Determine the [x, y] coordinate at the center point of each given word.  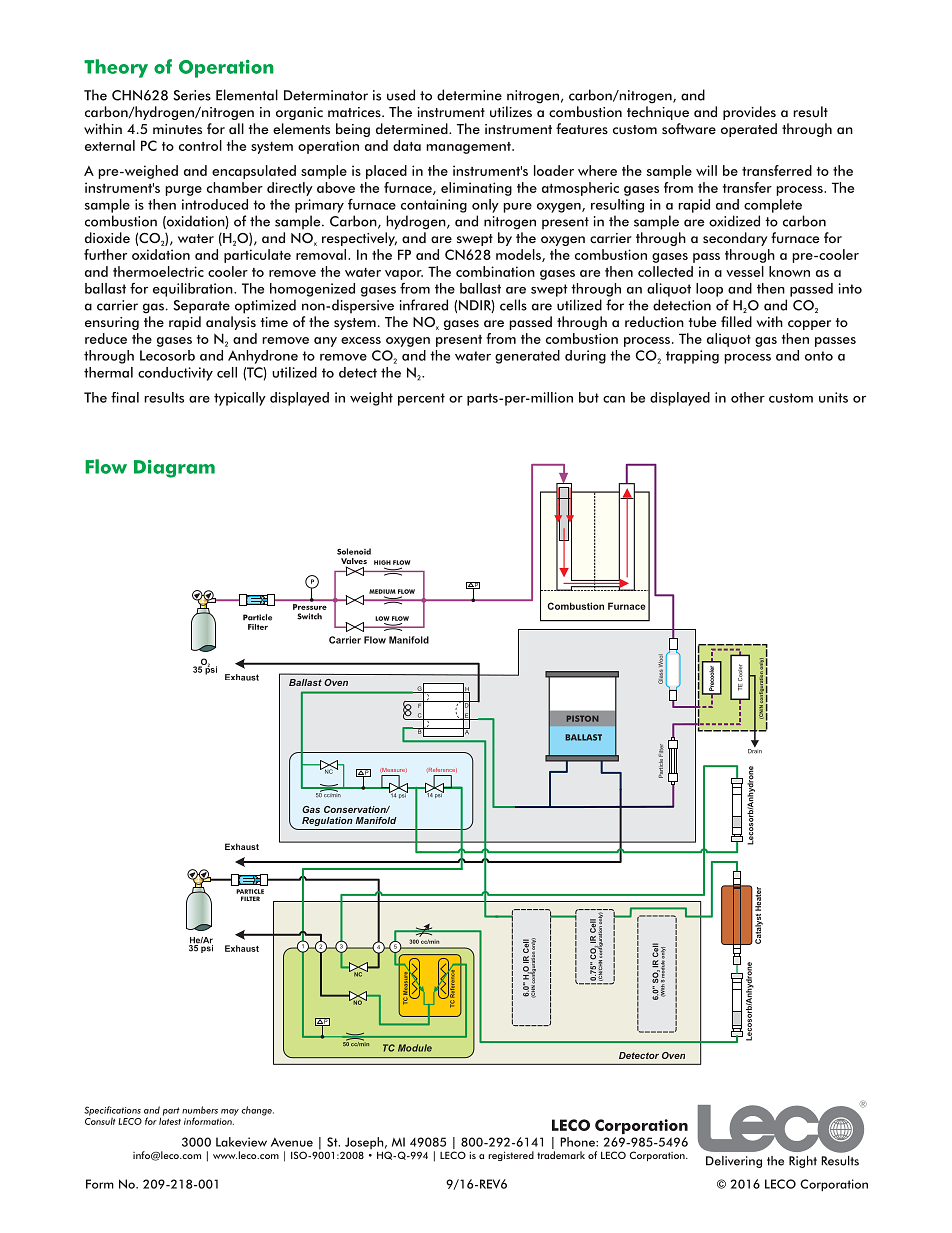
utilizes [511, 112]
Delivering [734, 1162]
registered [511, 1156]
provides [749, 113]
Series [192, 95]
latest [170, 1120]
